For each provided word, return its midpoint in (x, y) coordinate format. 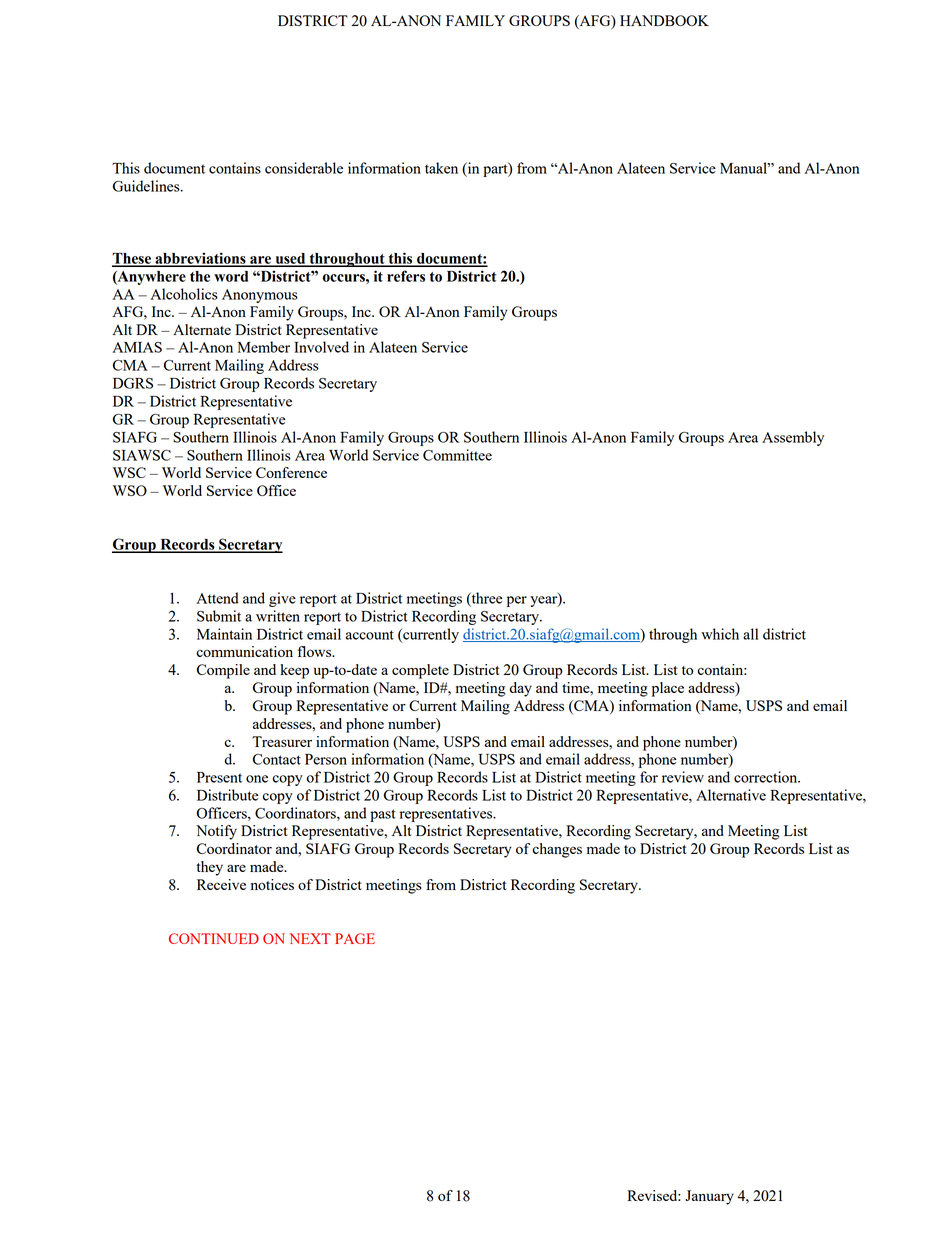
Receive (221, 884)
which (720, 634)
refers (406, 276)
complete (420, 671)
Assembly (793, 438)
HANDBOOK (664, 20)
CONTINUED (214, 938)
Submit (219, 616)
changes (557, 850)
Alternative (731, 795)
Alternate (202, 329)
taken (441, 168)
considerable (304, 168)
